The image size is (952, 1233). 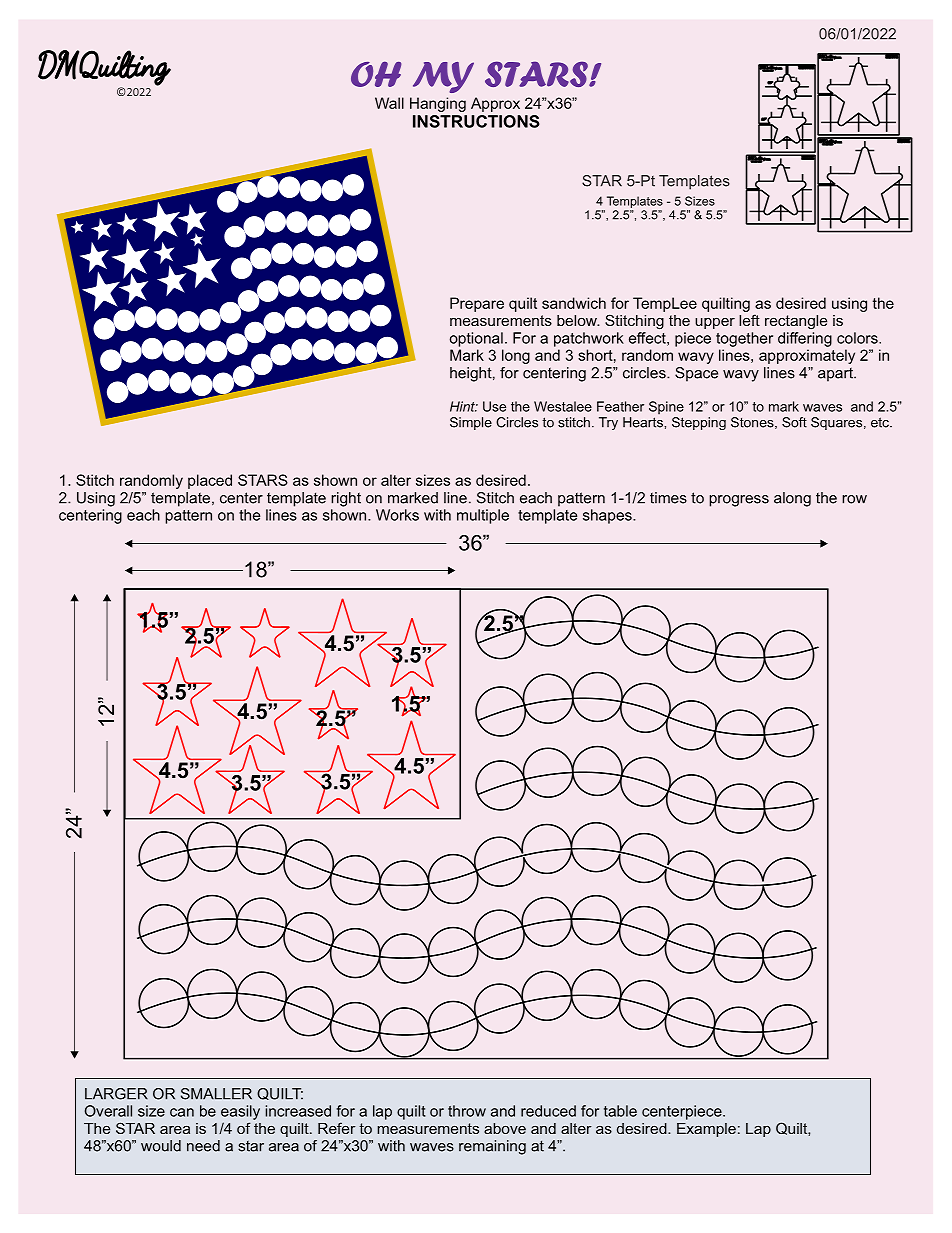 I want to click on Works, so click(x=397, y=515).
